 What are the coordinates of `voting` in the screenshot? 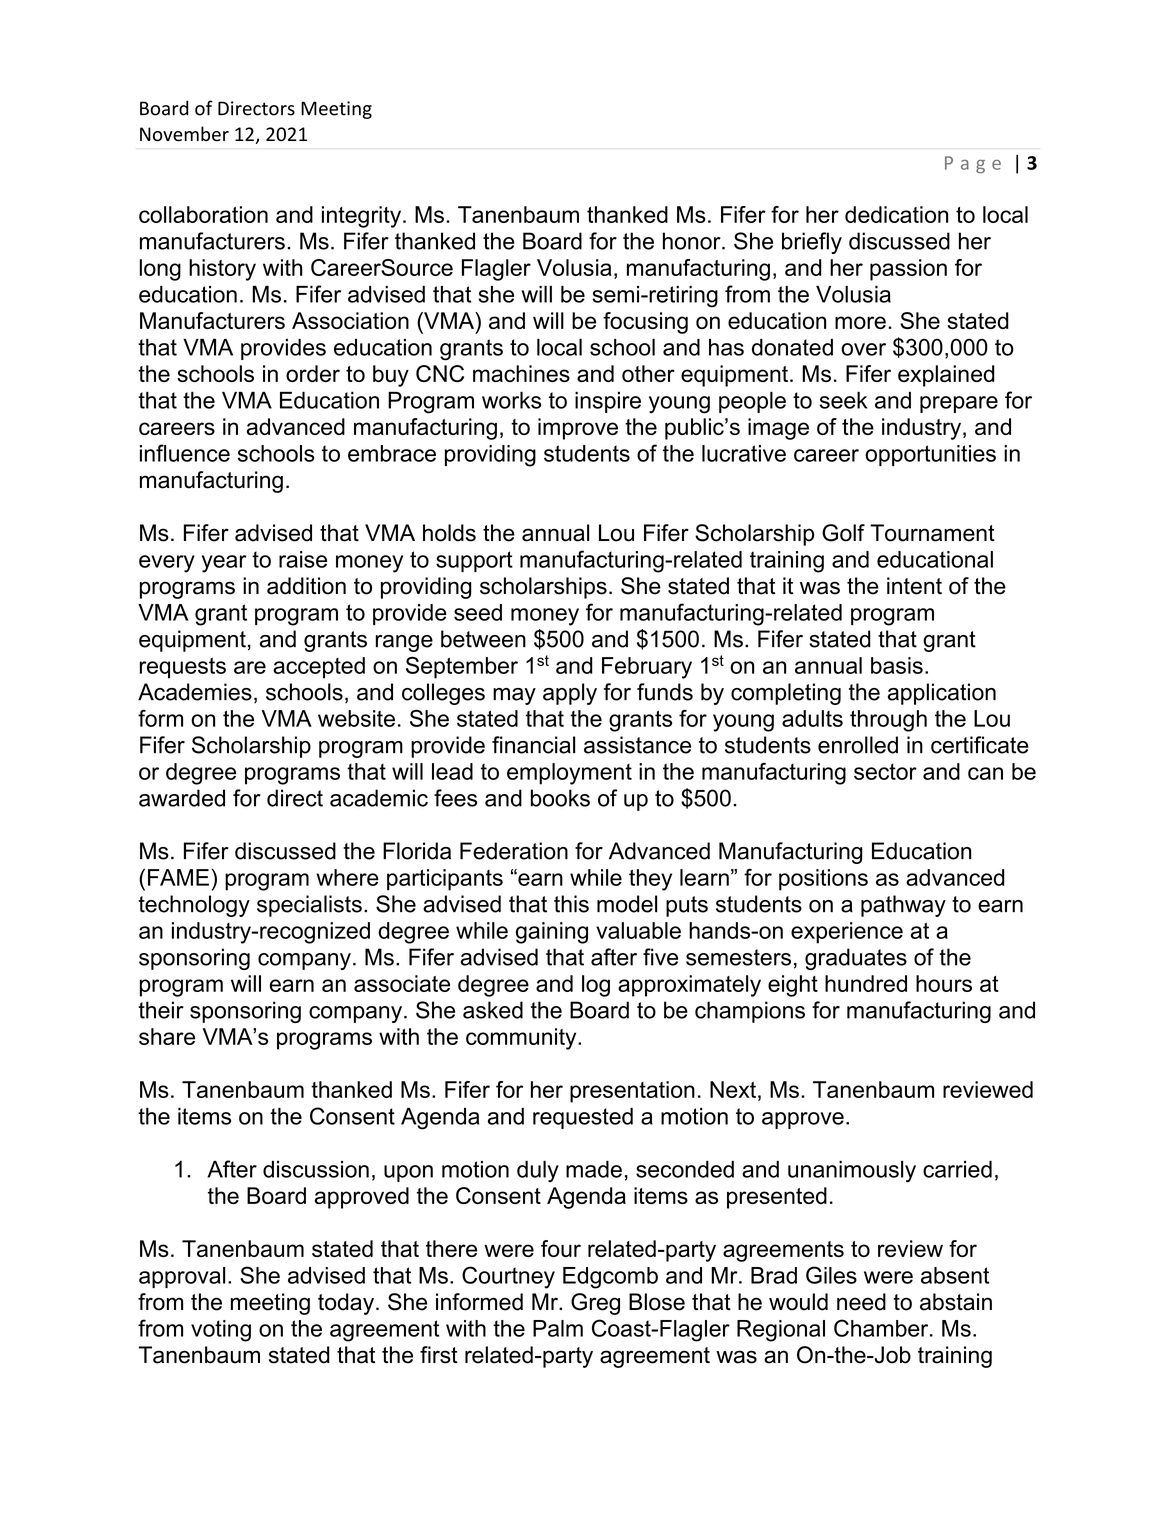 It's located at (221, 1331).
